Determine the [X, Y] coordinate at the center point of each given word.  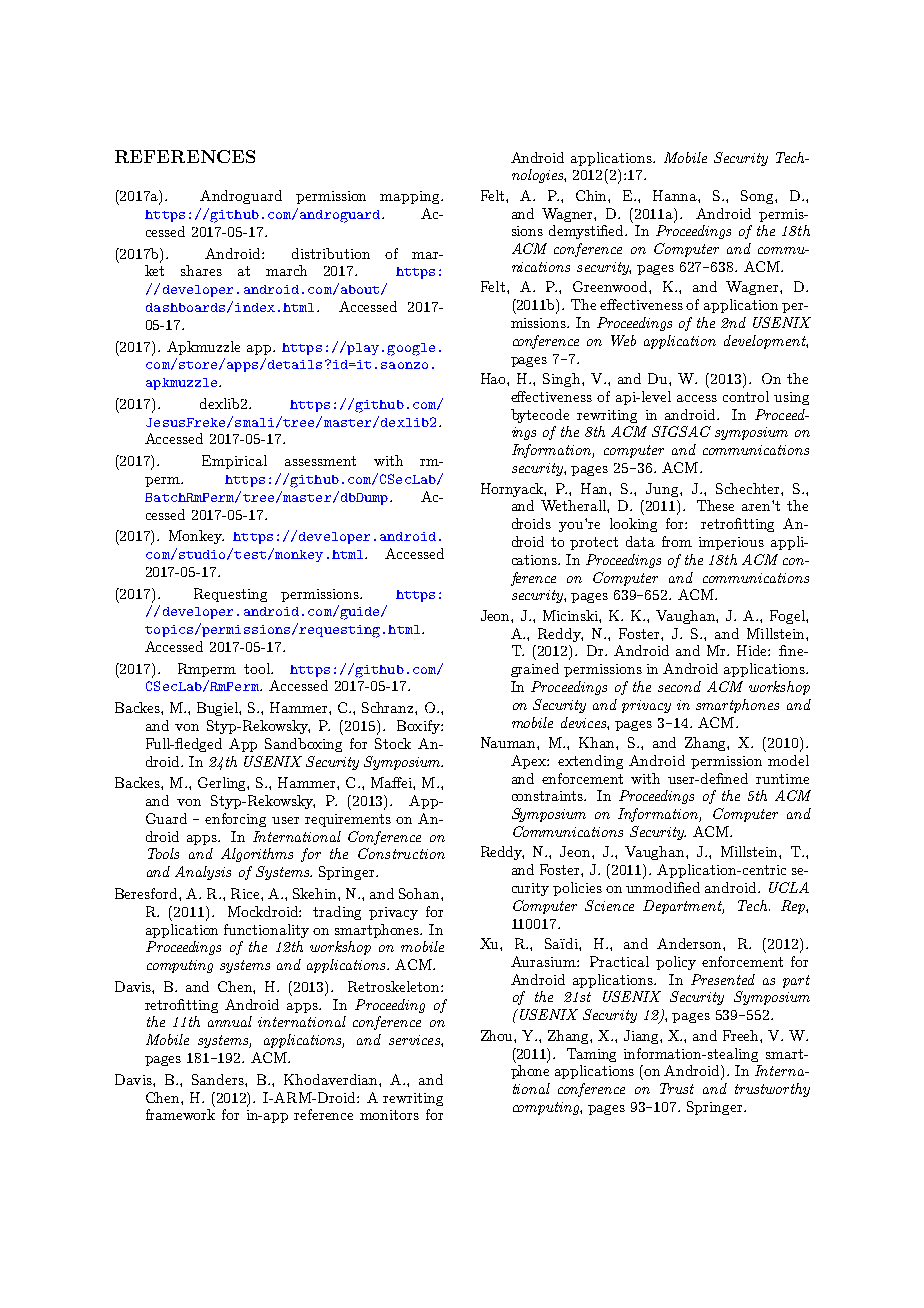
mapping [411, 197]
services [415, 1040]
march [286, 270]
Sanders [219, 1079]
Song [758, 197]
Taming [591, 1055]
